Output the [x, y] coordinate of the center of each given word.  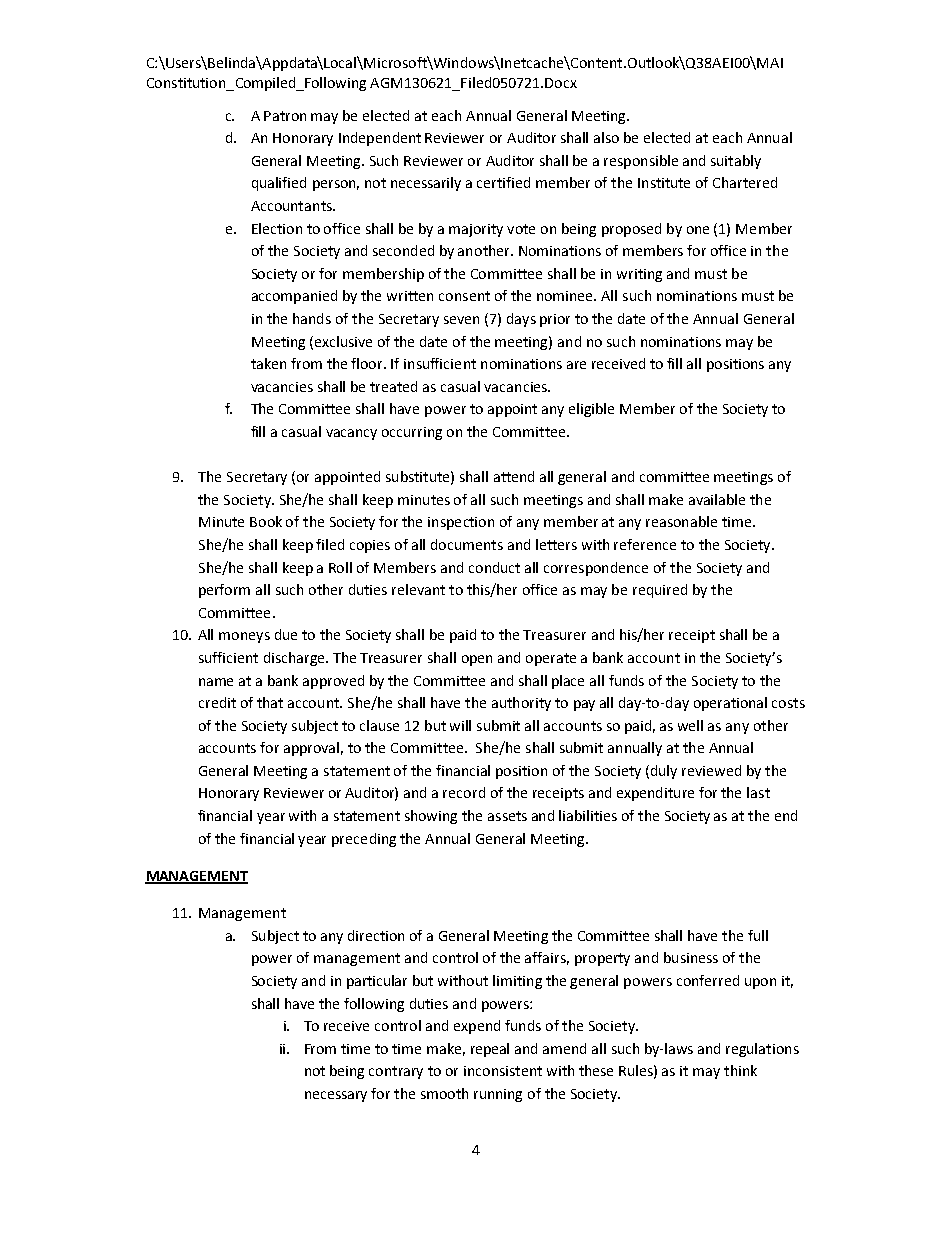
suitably [736, 162]
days [521, 320]
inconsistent [503, 1071]
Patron [285, 116]
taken [268, 363]
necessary [336, 1096]
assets [507, 816]
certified [503, 182]
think [740, 1070]
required [660, 591]
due [286, 634]
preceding [364, 840]
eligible [591, 410]
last [758, 792]
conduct [494, 567]
